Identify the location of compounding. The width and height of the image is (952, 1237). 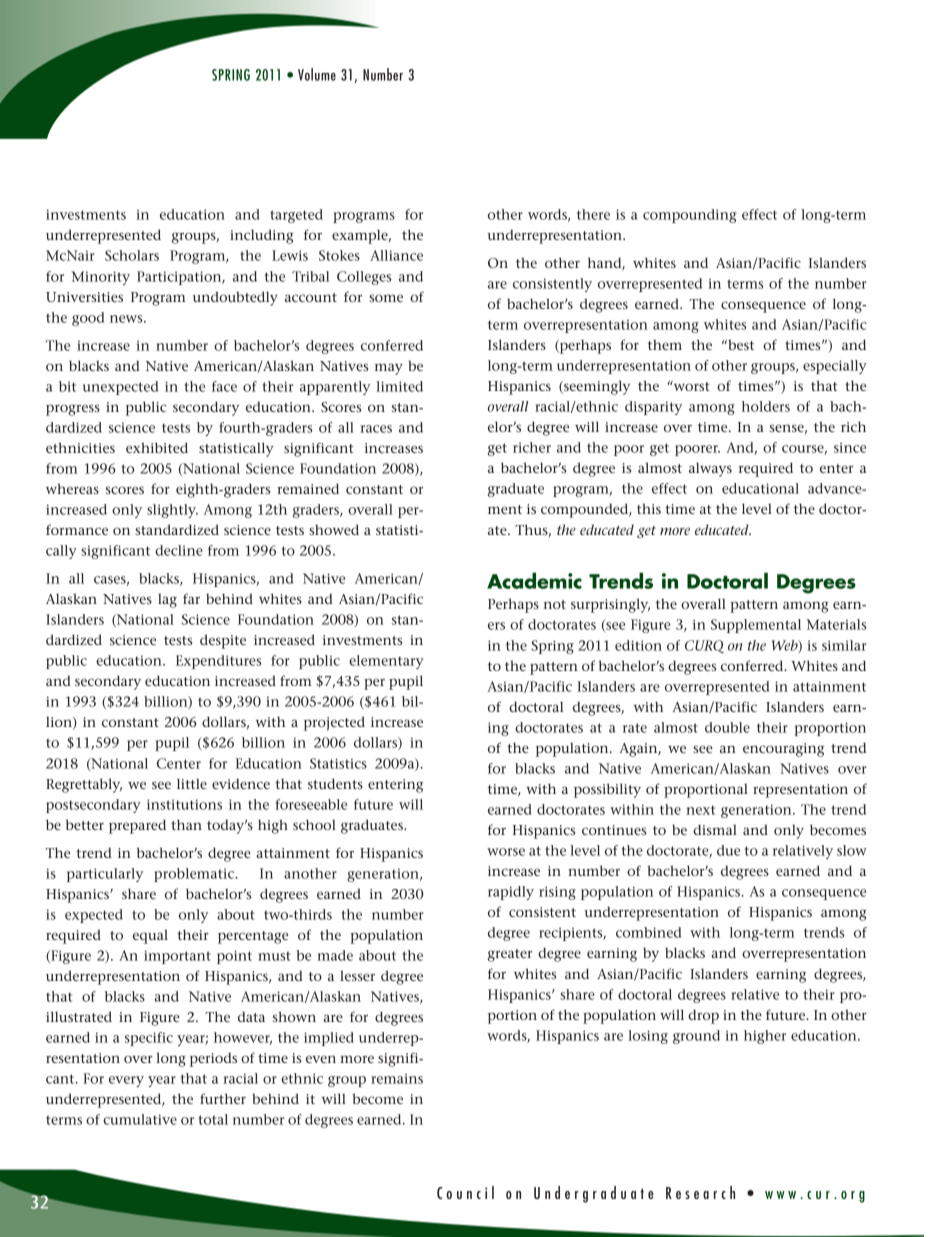
(690, 216).
